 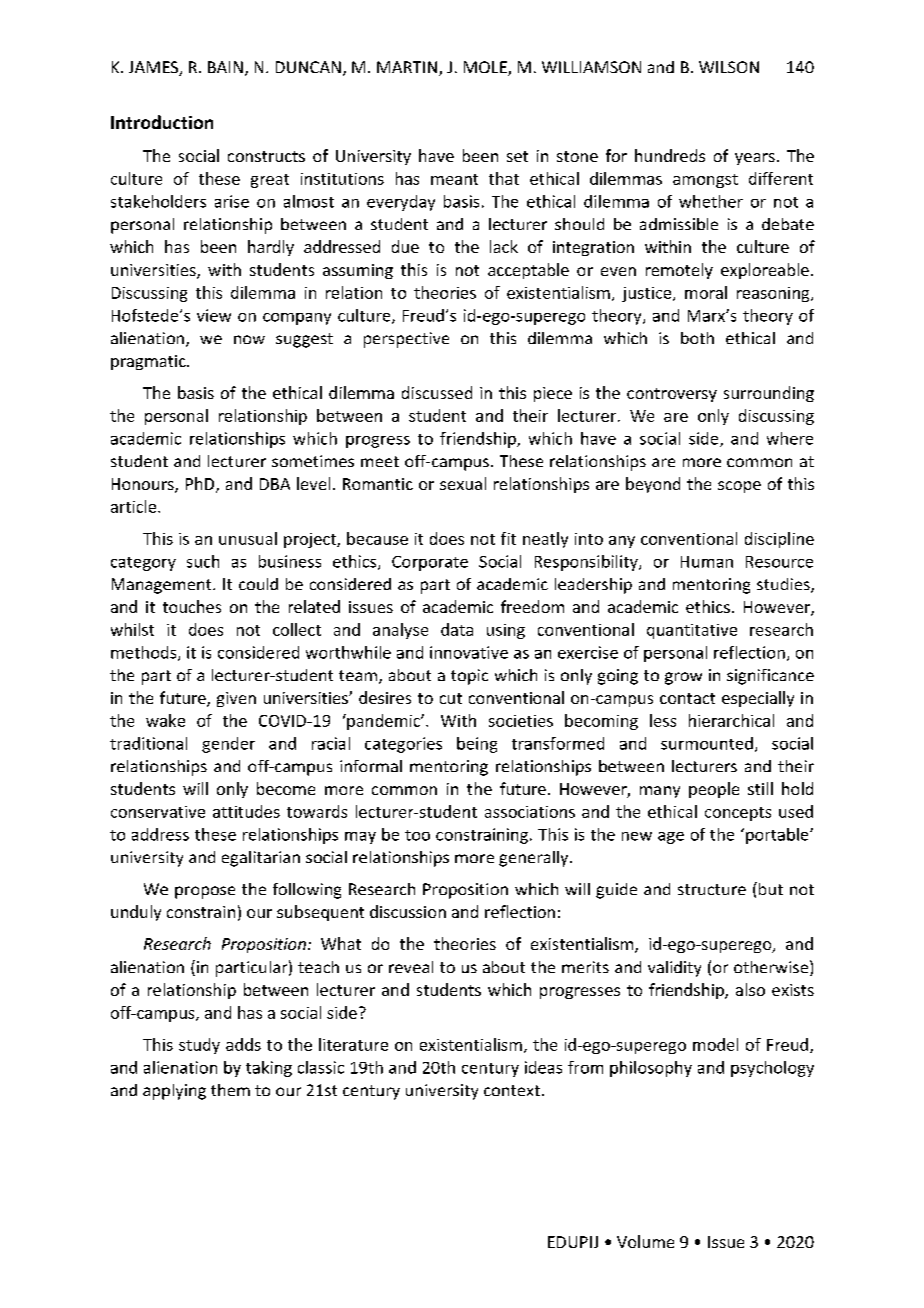 I want to click on them, so click(x=230, y=1090).
